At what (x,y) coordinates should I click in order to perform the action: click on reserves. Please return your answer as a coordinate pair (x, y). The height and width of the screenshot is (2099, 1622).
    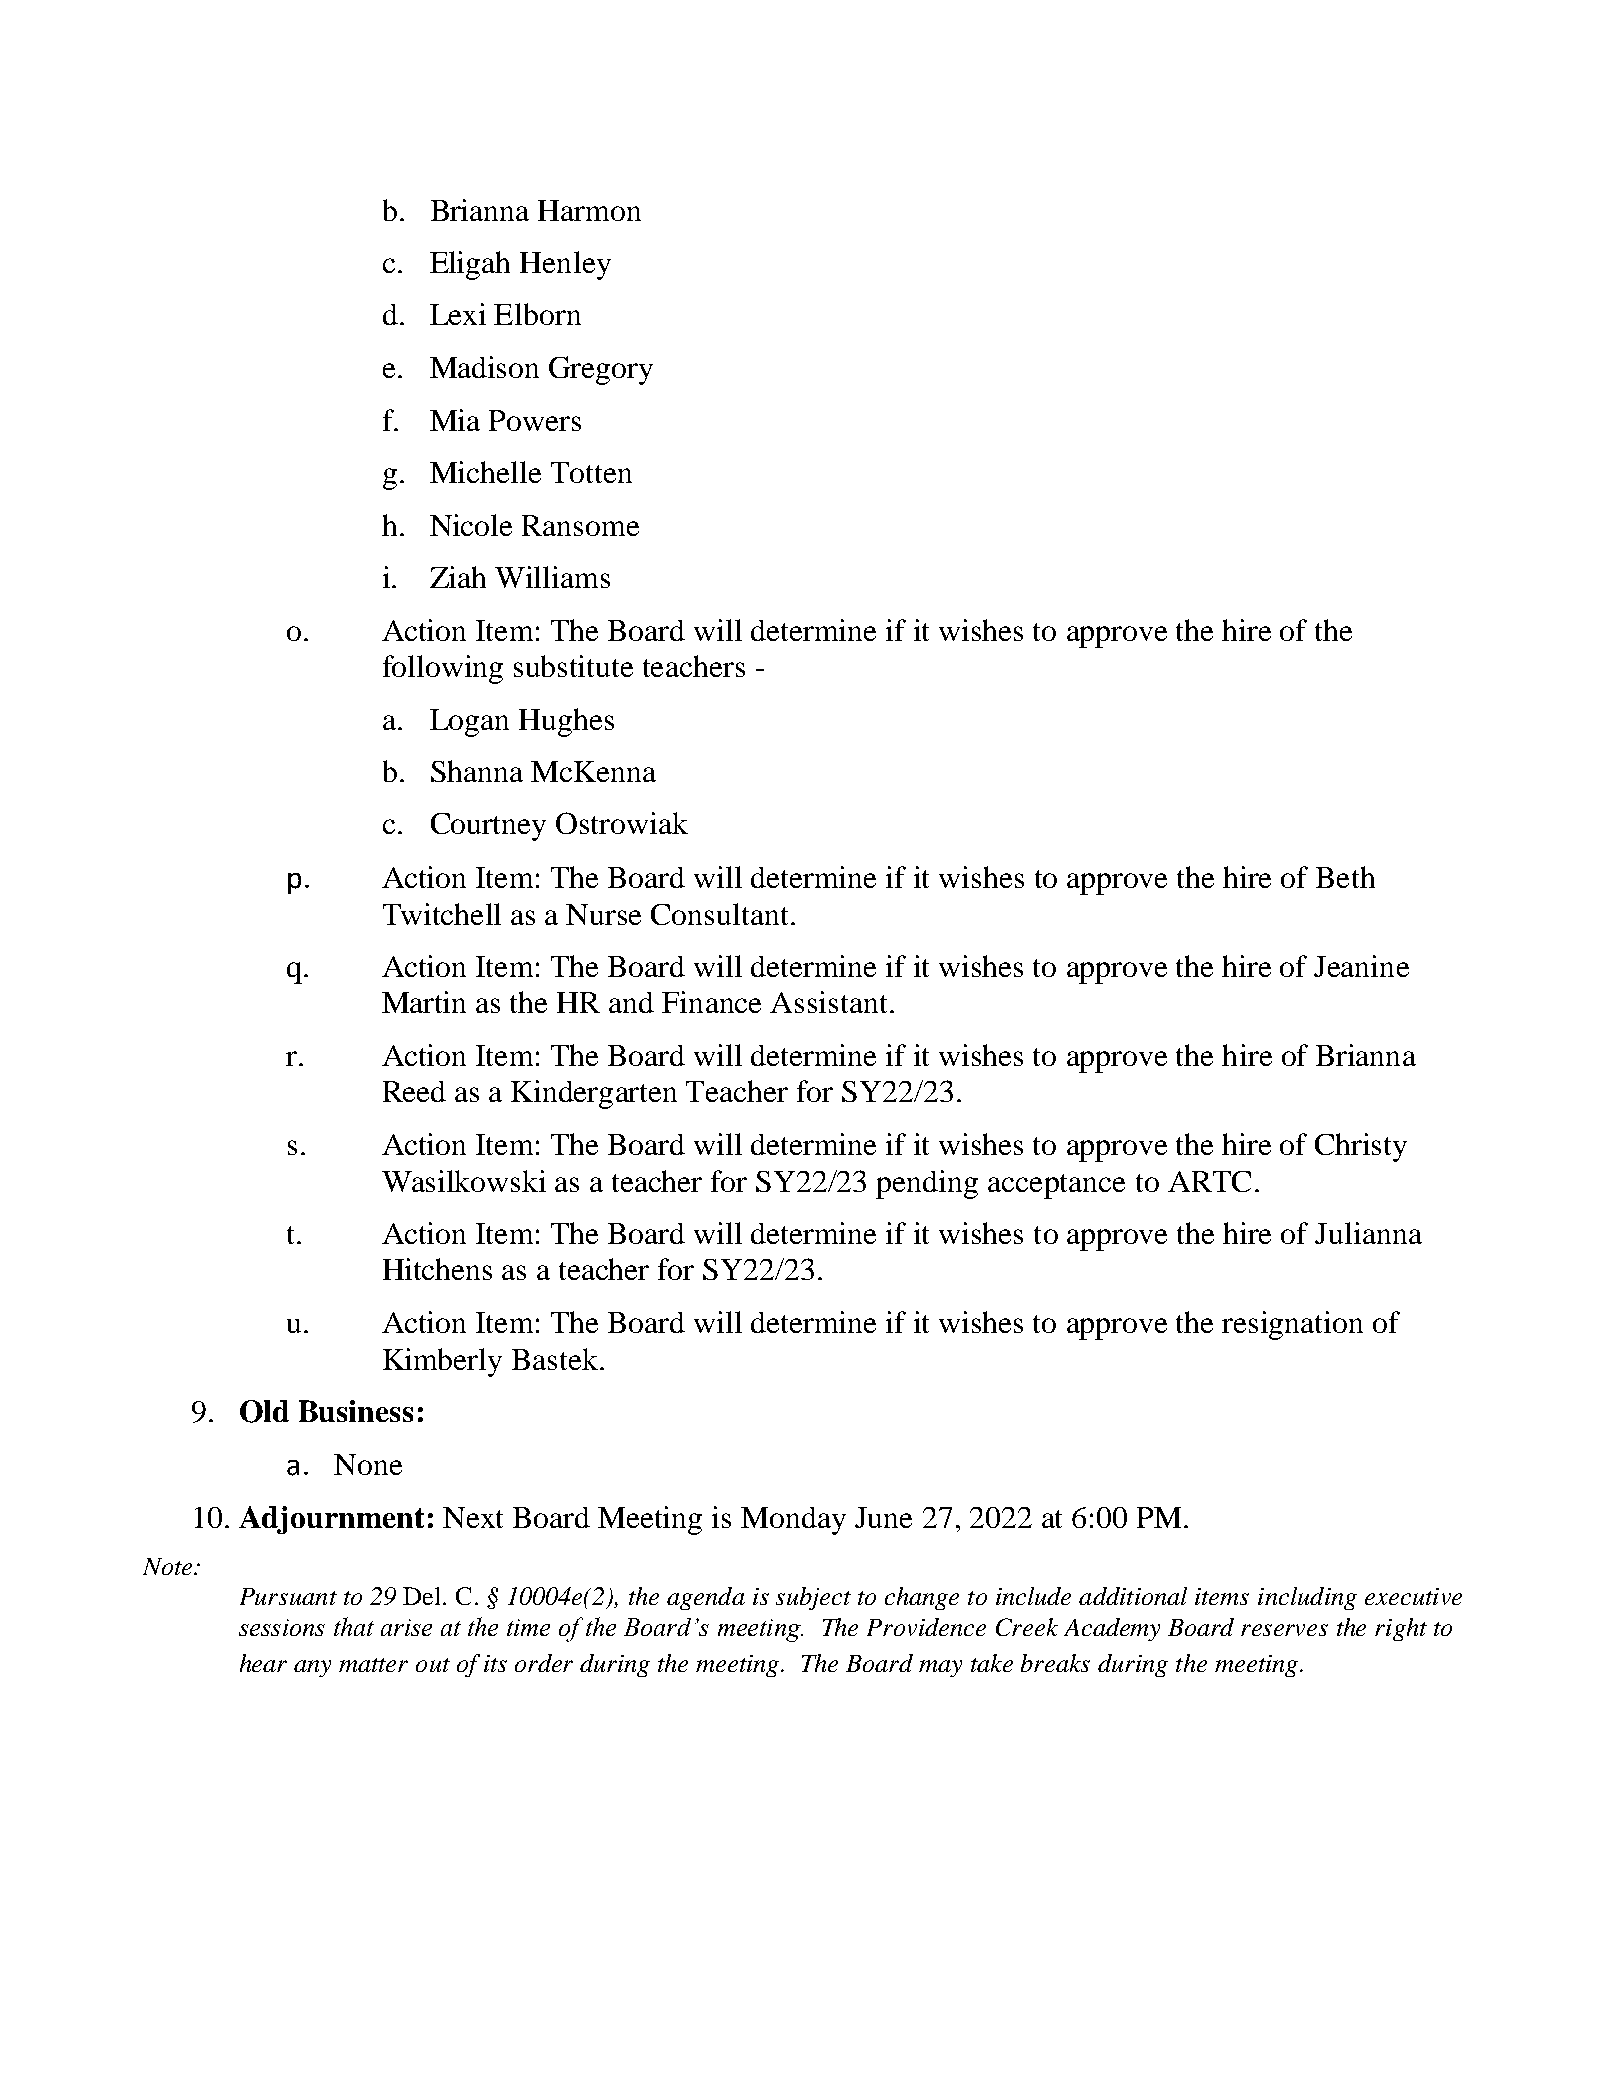
    Looking at the image, I should click on (1284, 1630).
